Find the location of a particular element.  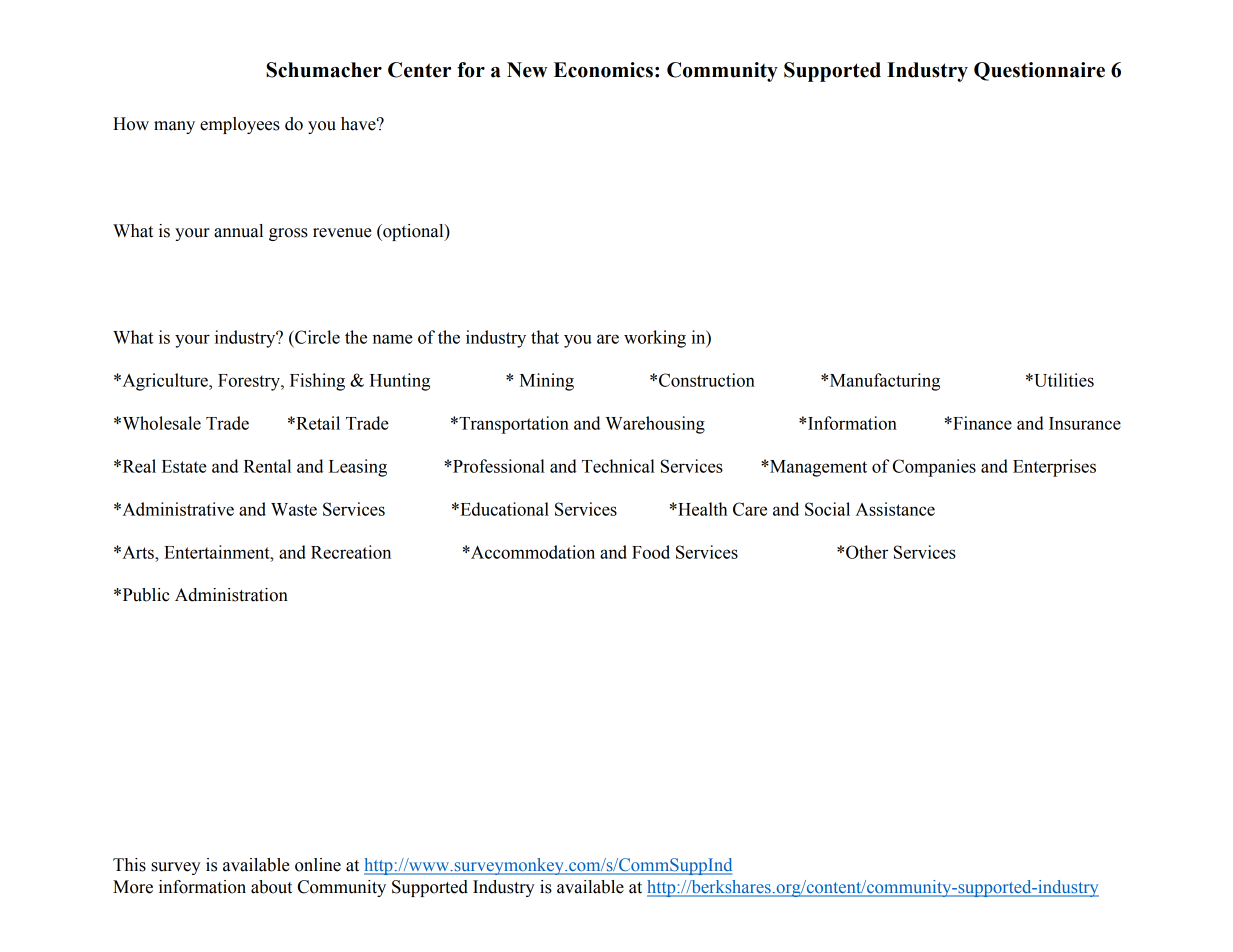

Technical is located at coordinates (618, 466).
